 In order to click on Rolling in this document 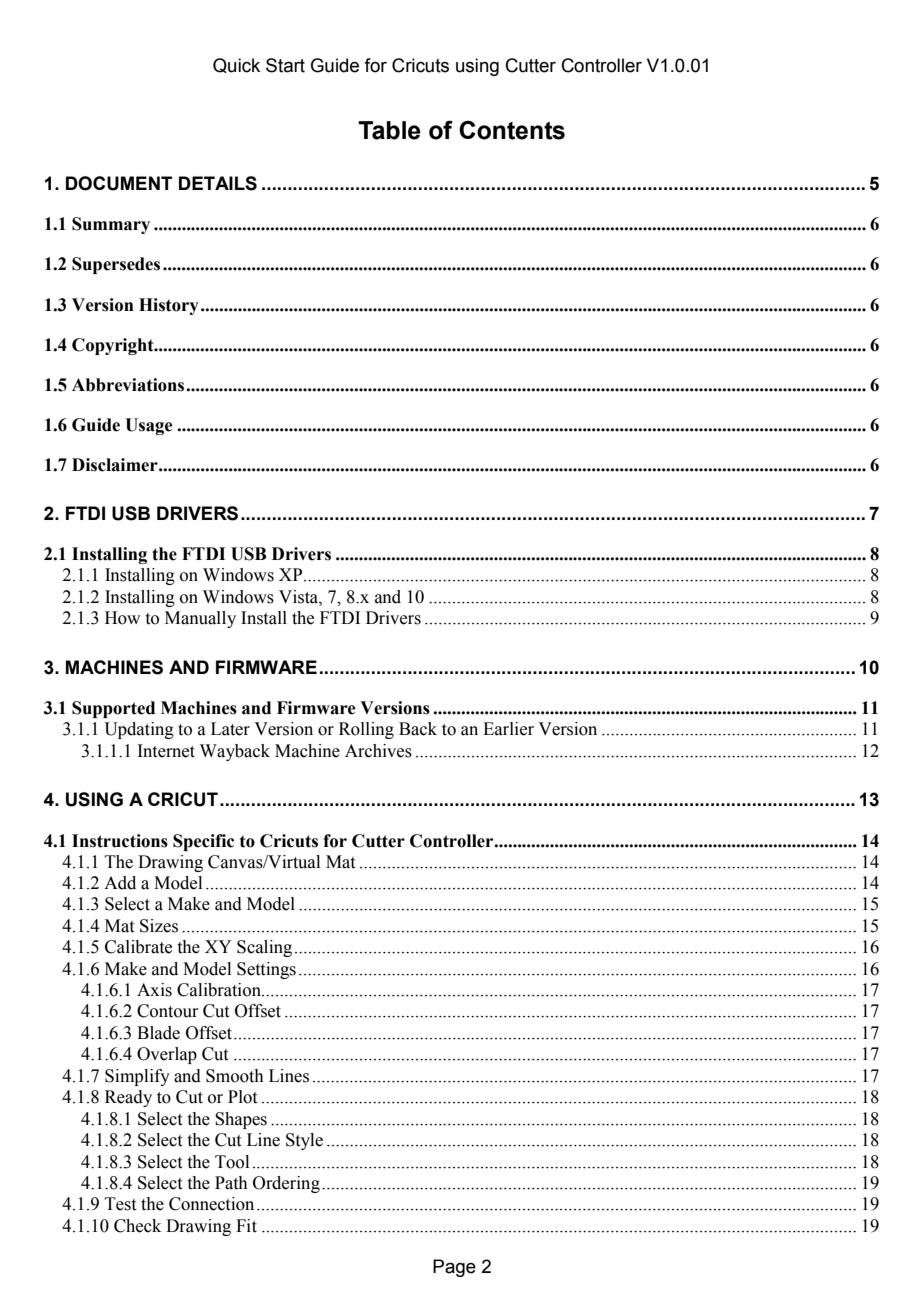, I will do `click(366, 730)`.
